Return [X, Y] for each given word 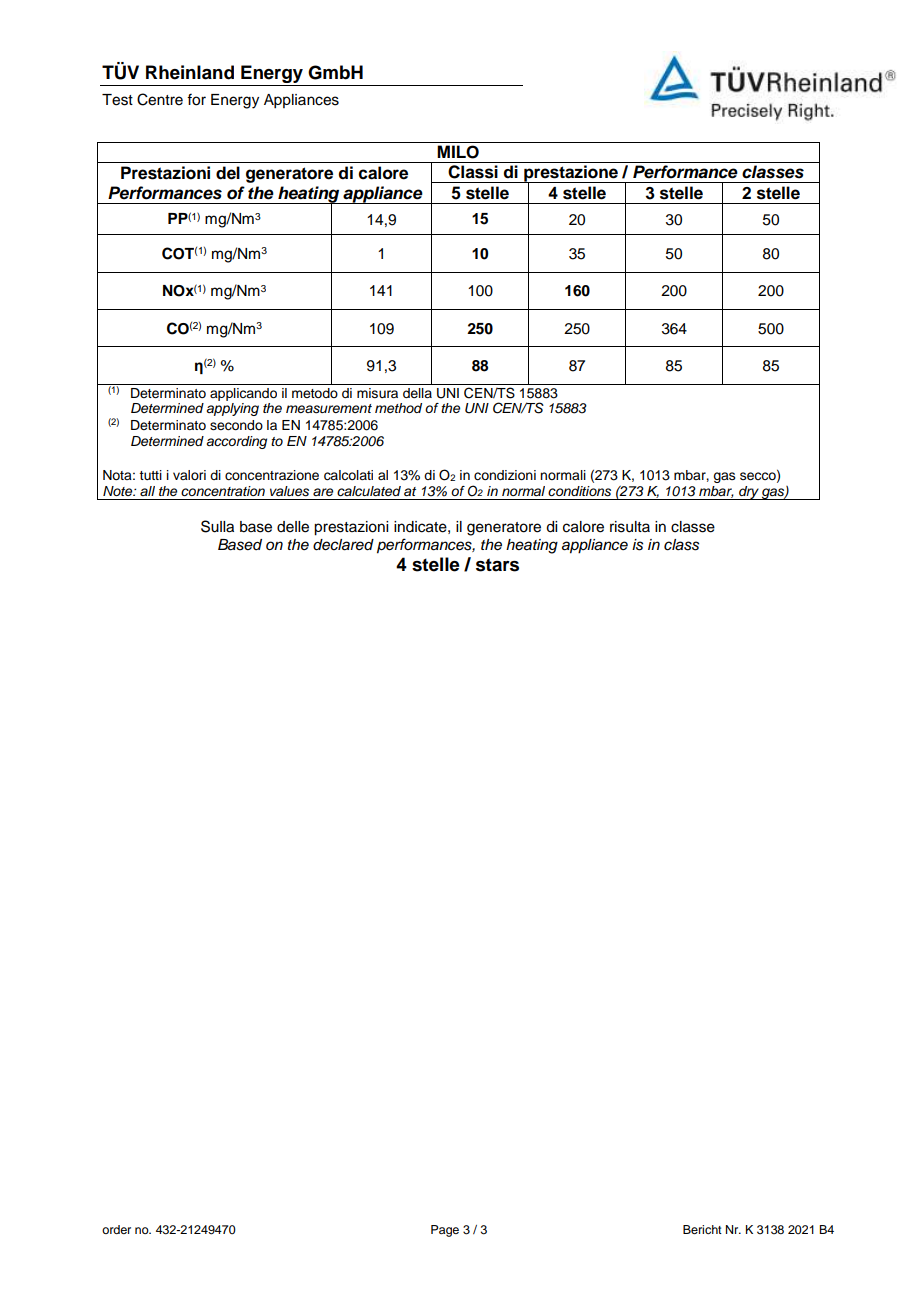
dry [749, 493]
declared [343, 545]
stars [497, 565]
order [116, 1229]
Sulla [217, 526]
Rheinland [190, 72]
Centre [160, 99]
